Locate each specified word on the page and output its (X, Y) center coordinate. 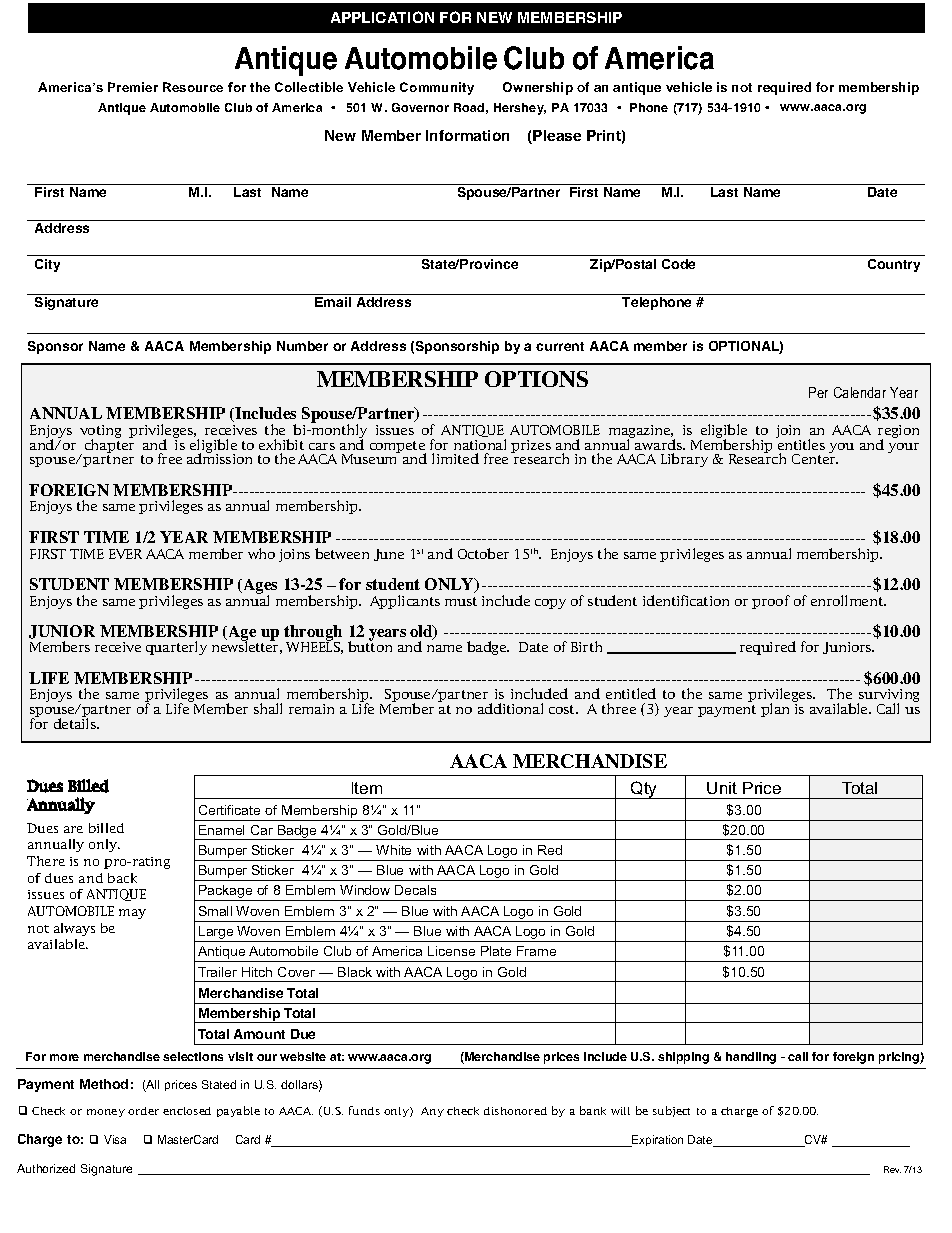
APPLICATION (382, 17)
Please (557, 135)
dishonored (515, 1111)
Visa (115, 1139)
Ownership (538, 88)
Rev (892, 1169)
